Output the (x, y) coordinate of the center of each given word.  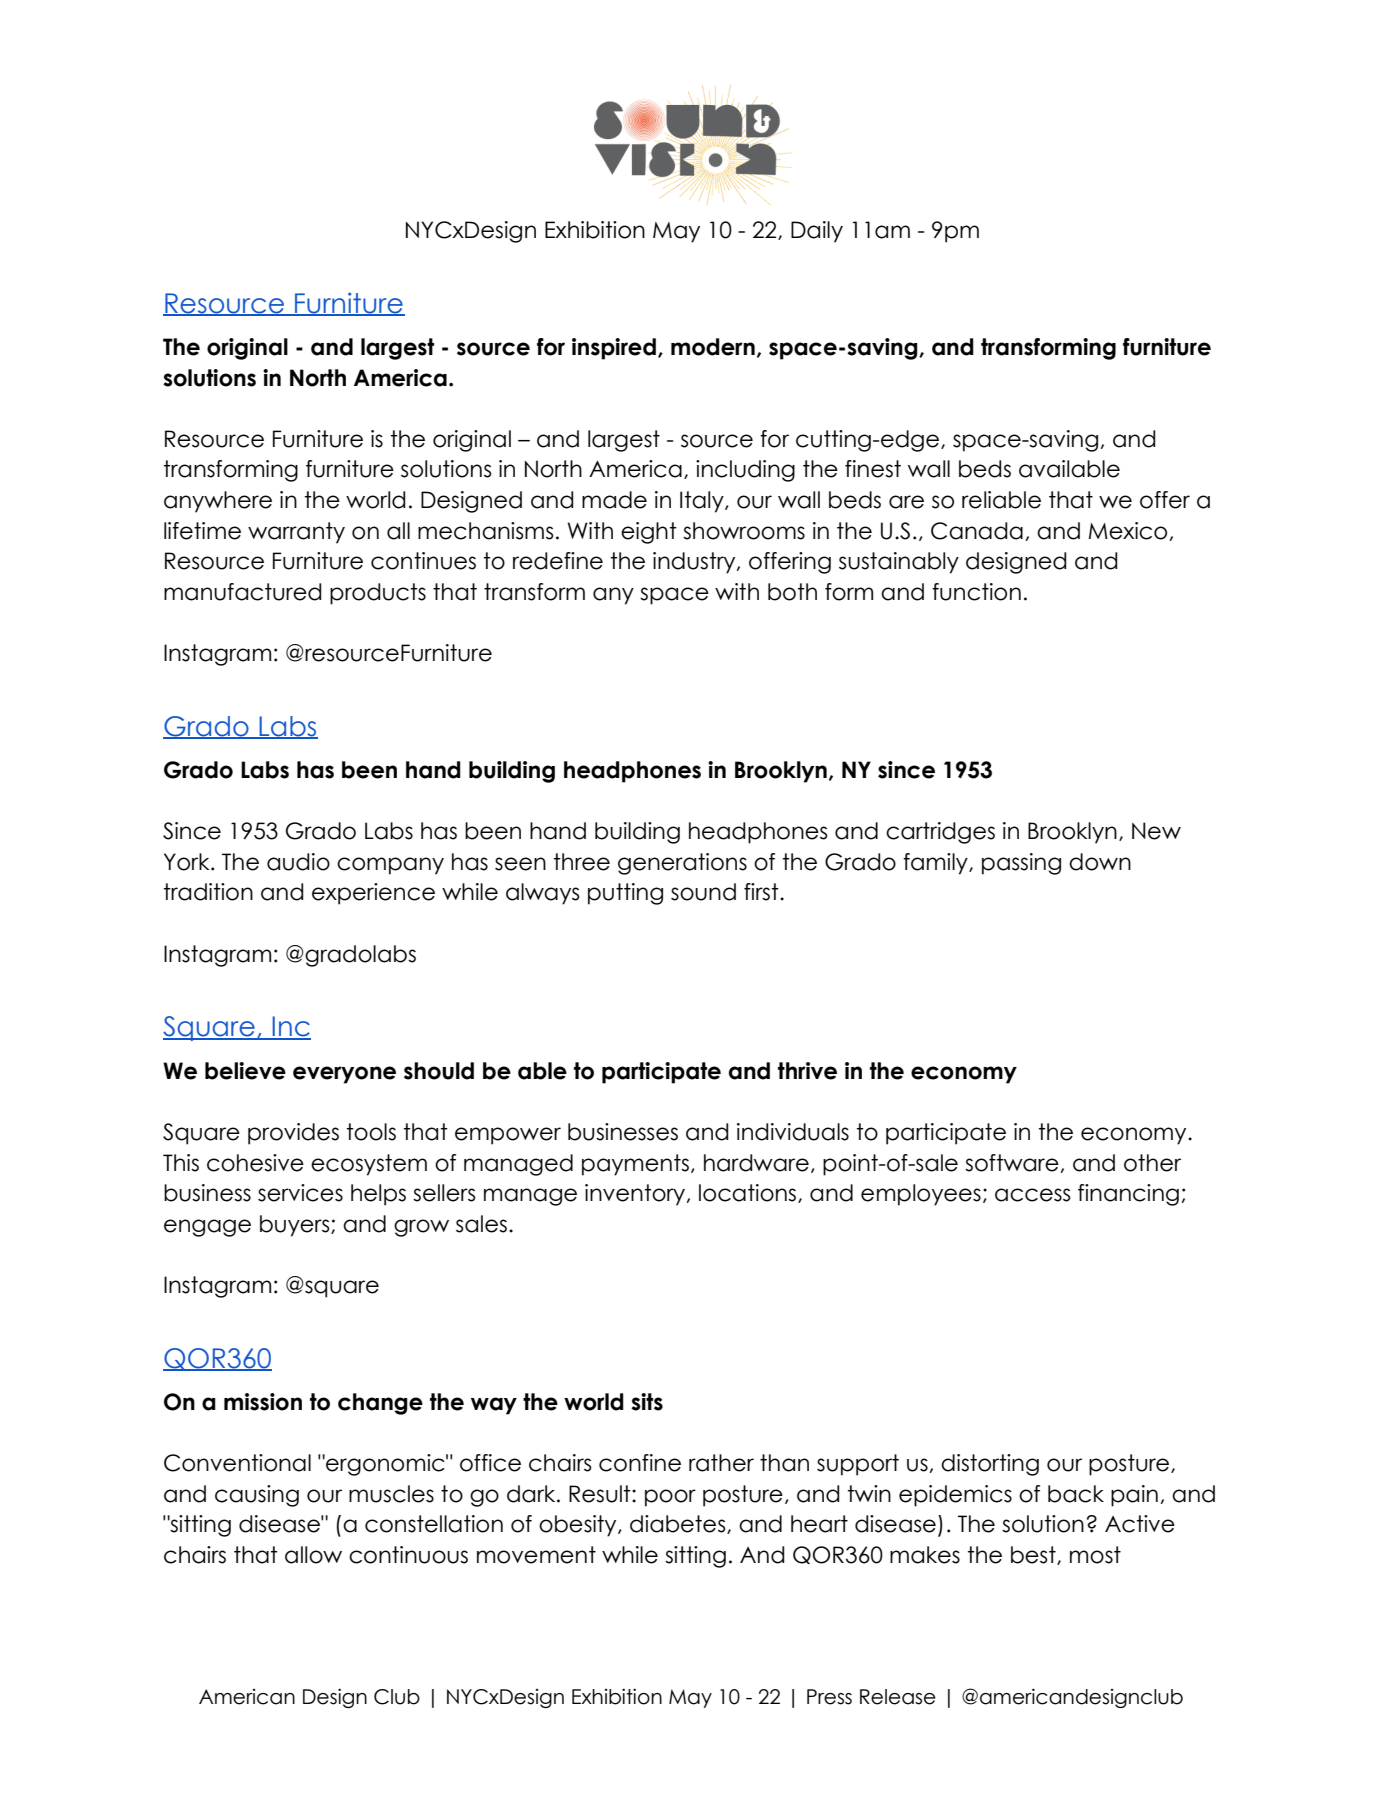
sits (647, 1402)
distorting (990, 1465)
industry (695, 563)
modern (713, 347)
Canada (977, 531)
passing (1021, 864)
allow (313, 1555)
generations (682, 864)
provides (293, 1134)
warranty (296, 533)
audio (298, 862)
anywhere (218, 502)
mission (263, 1402)
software (1012, 1163)
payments (635, 1165)
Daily (817, 232)
